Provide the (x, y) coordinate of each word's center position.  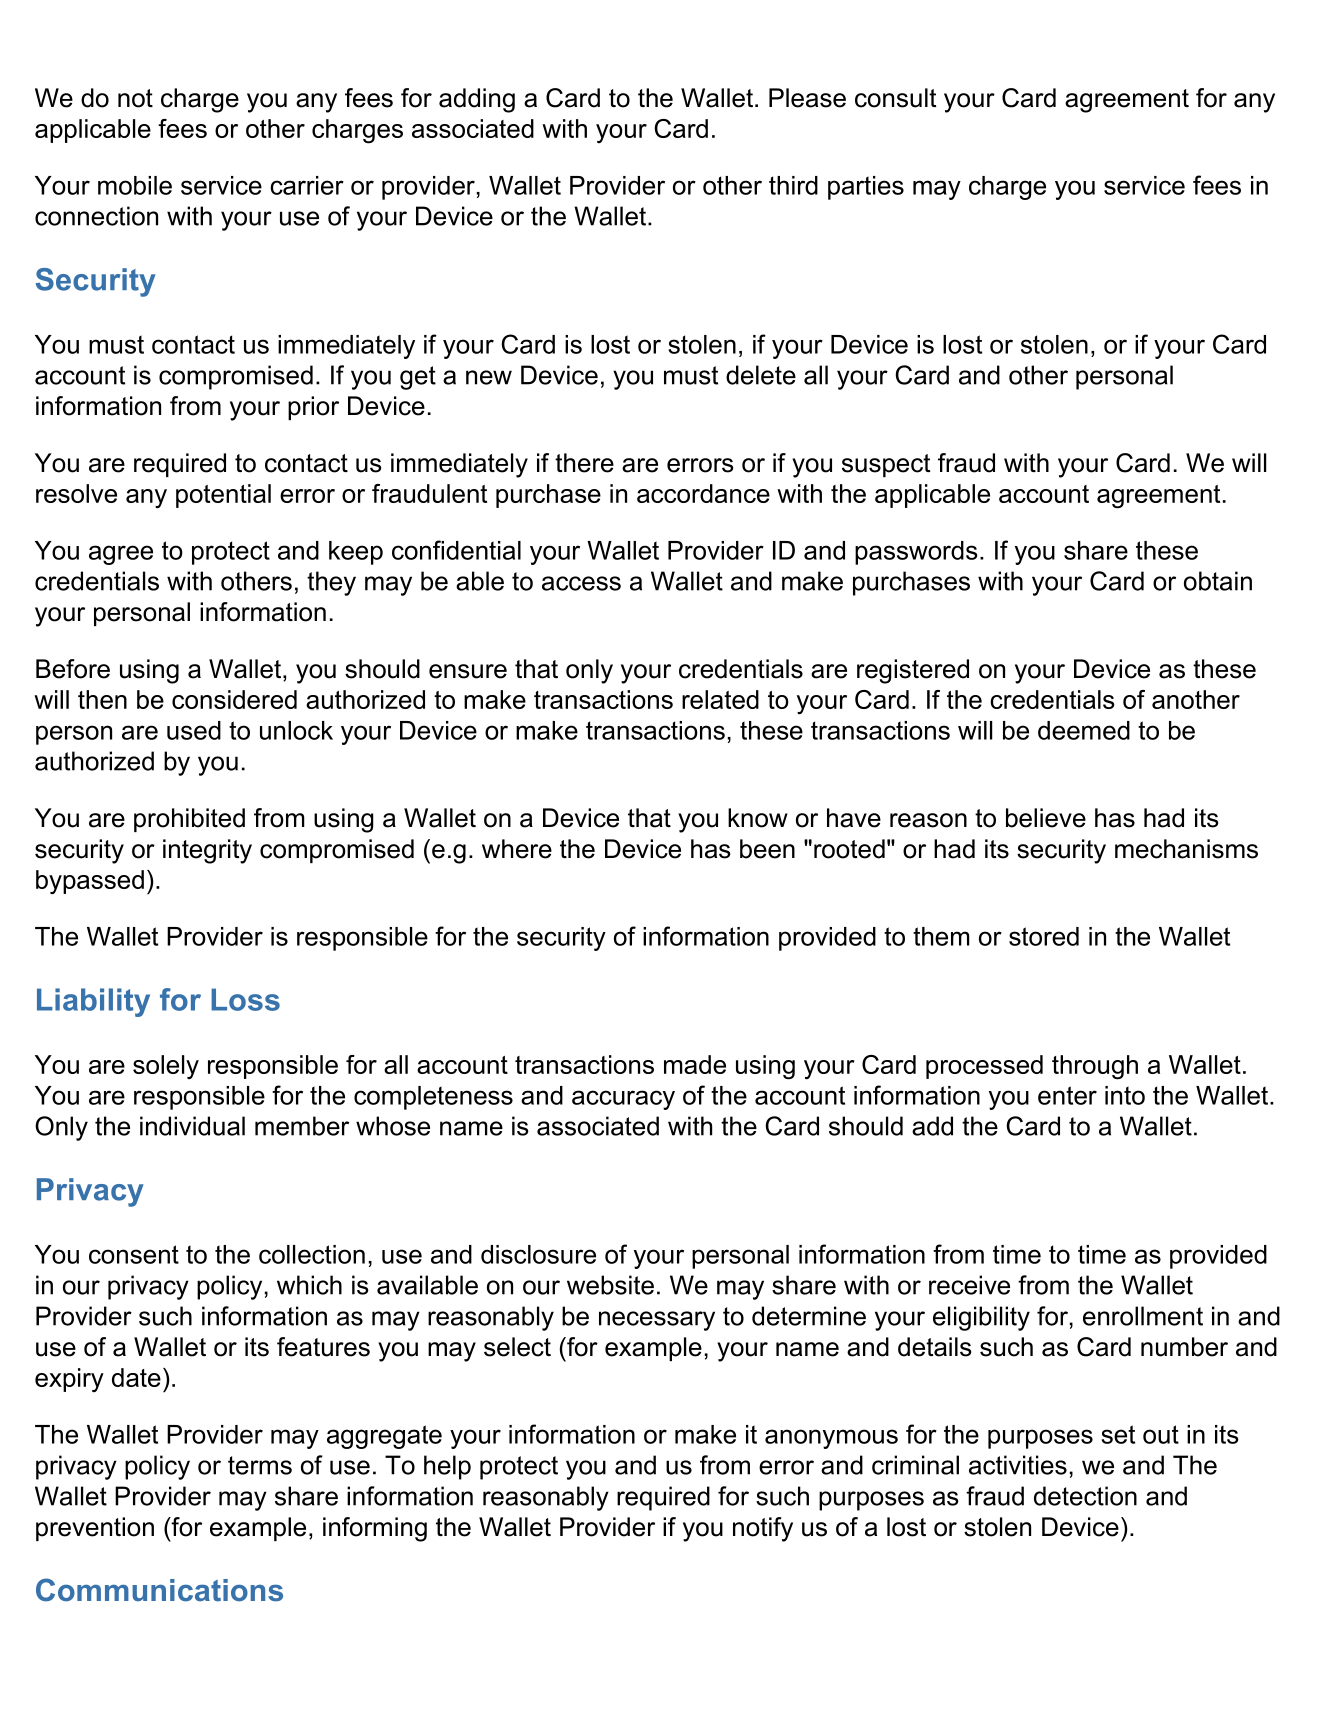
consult (896, 98)
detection (1085, 1496)
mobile (135, 185)
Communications (159, 1590)
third (793, 185)
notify (763, 1529)
